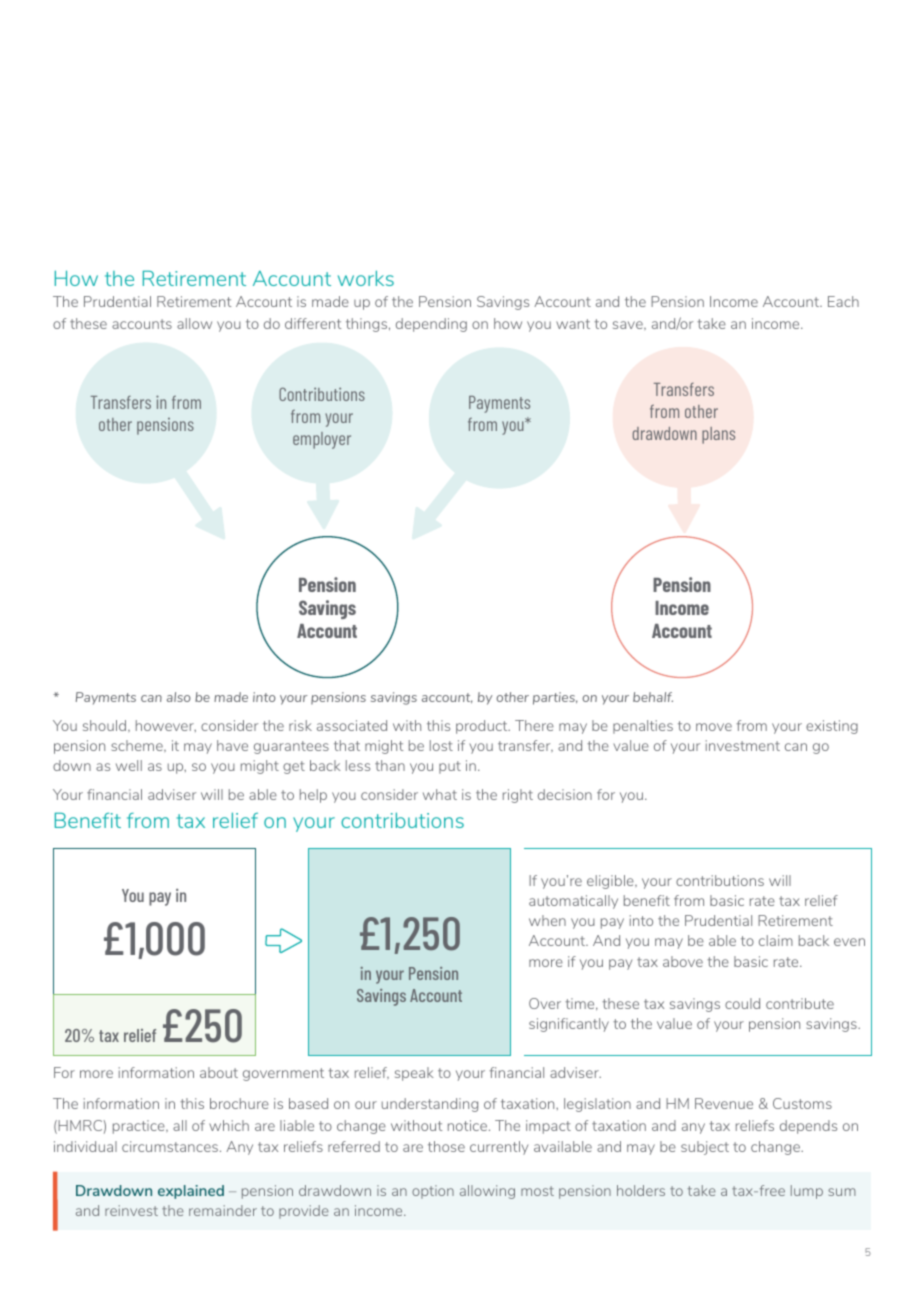  Describe the element at coordinates (166, 726) in the document. I see `however` at that location.
